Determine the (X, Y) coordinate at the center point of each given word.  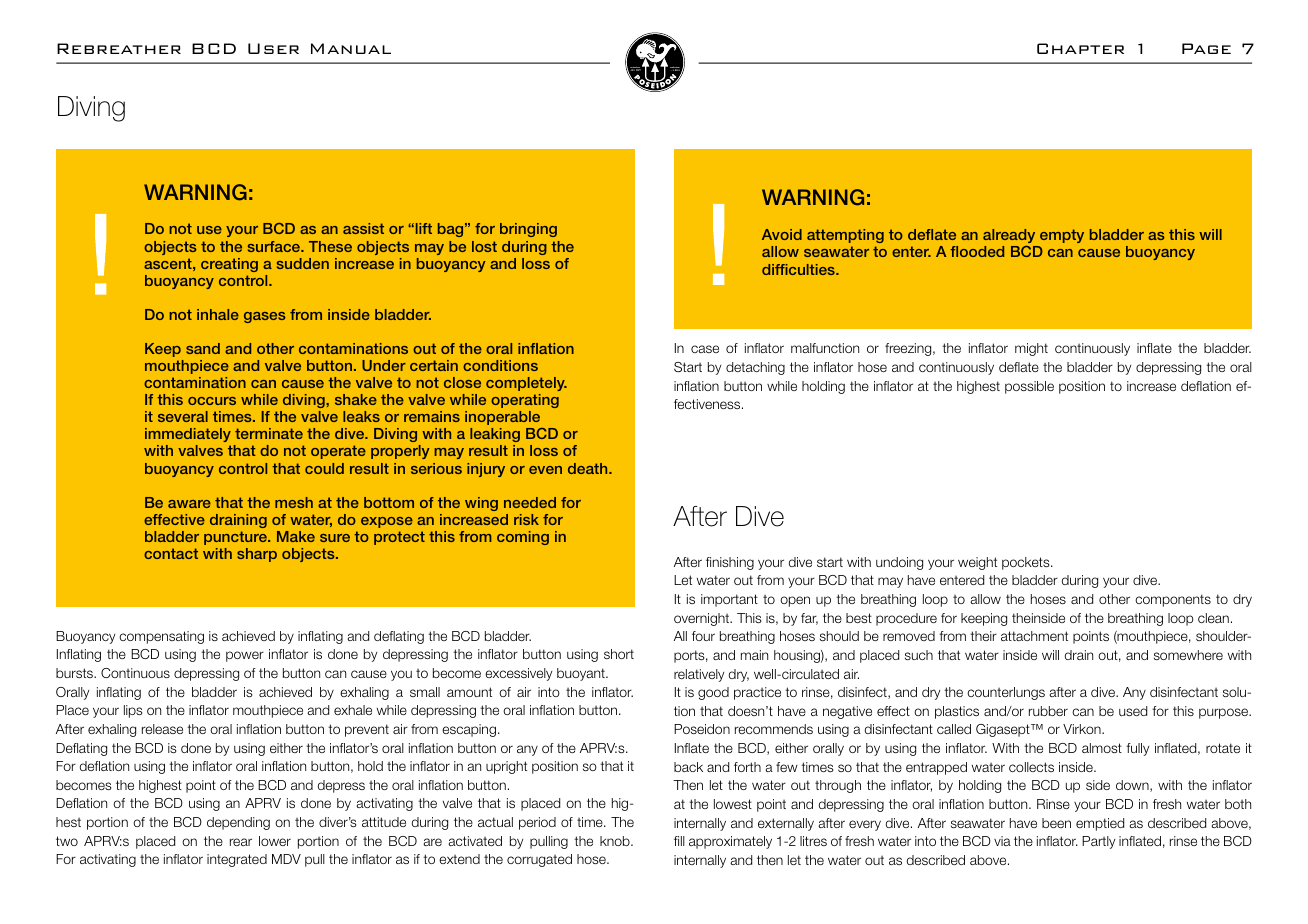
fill (679, 841)
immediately (188, 437)
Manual (351, 48)
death (589, 468)
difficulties (799, 269)
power (245, 656)
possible (1029, 387)
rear (241, 842)
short (619, 654)
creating (229, 265)
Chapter (1080, 48)
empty (1062, 236)
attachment (1034, 636)
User (273, 48)
